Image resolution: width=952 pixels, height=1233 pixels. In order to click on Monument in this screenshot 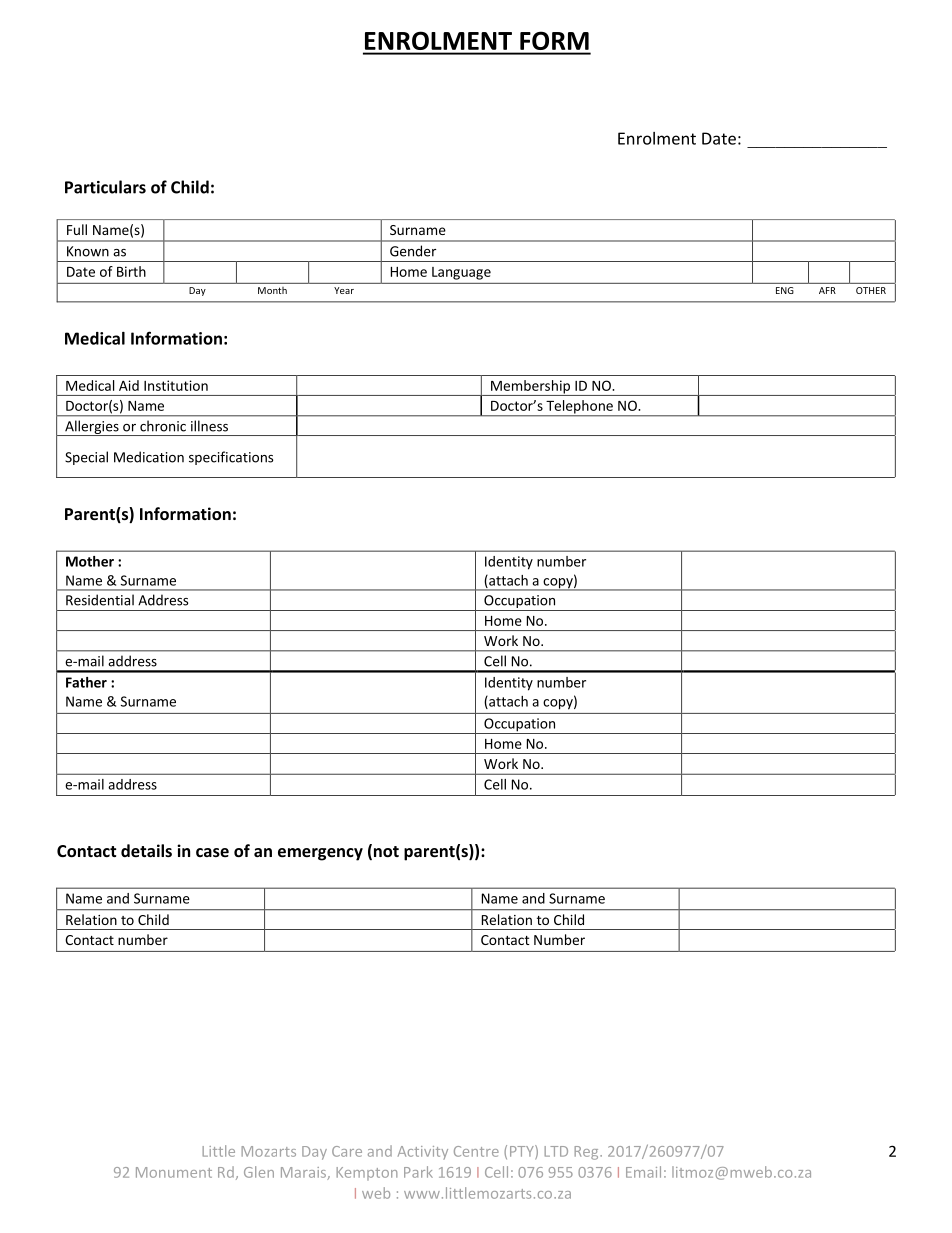, I will do `click(174, 1172)`.
